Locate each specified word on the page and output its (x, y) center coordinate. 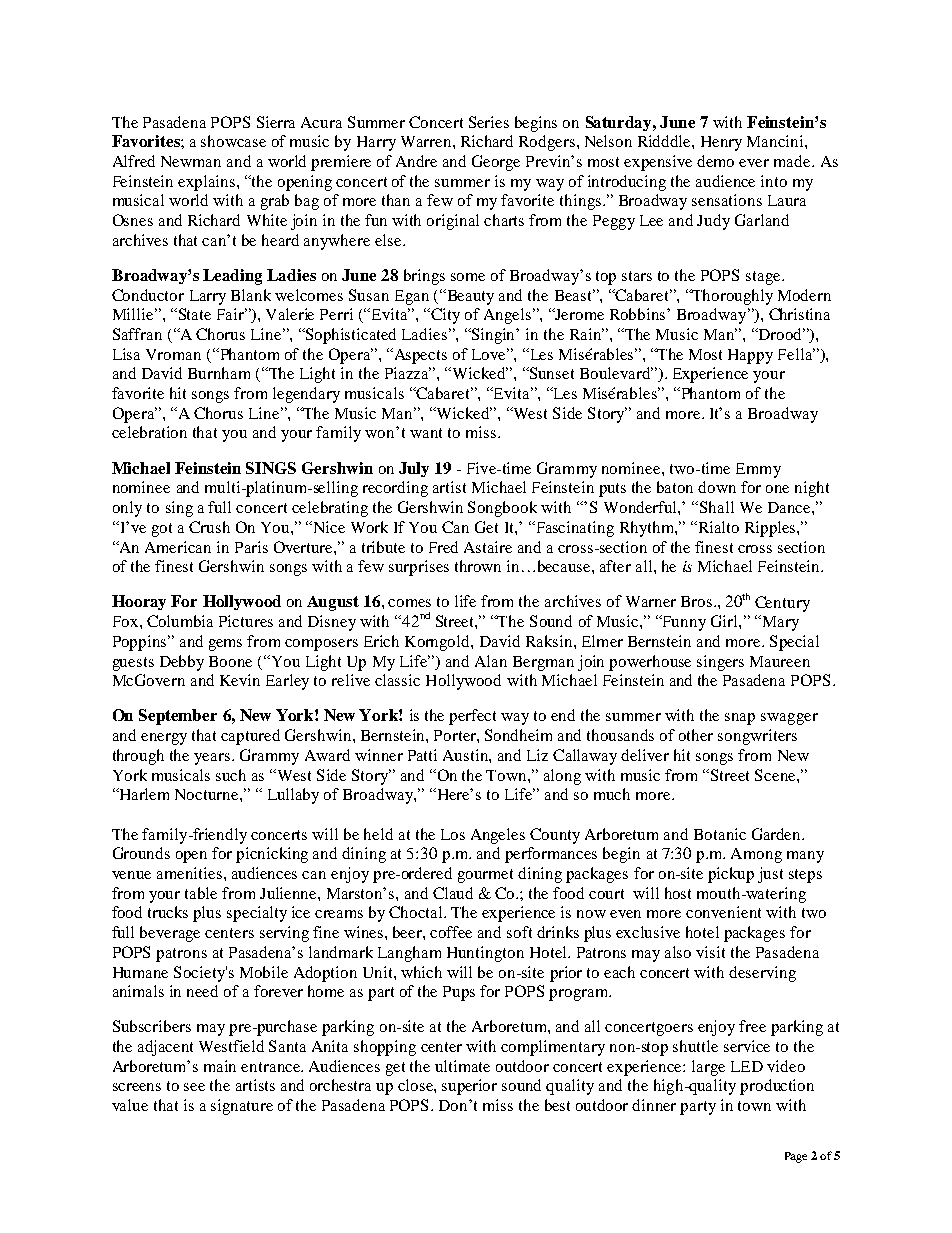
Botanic (720, 834)
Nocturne (208, 794)
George (496, 163)
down (717, 487)
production (777, 1087)
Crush (209, 527)
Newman (191, 161)
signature (242, 1107)
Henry (721, 143)
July (414, 469)
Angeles (498, 836)
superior (469, 1087)
